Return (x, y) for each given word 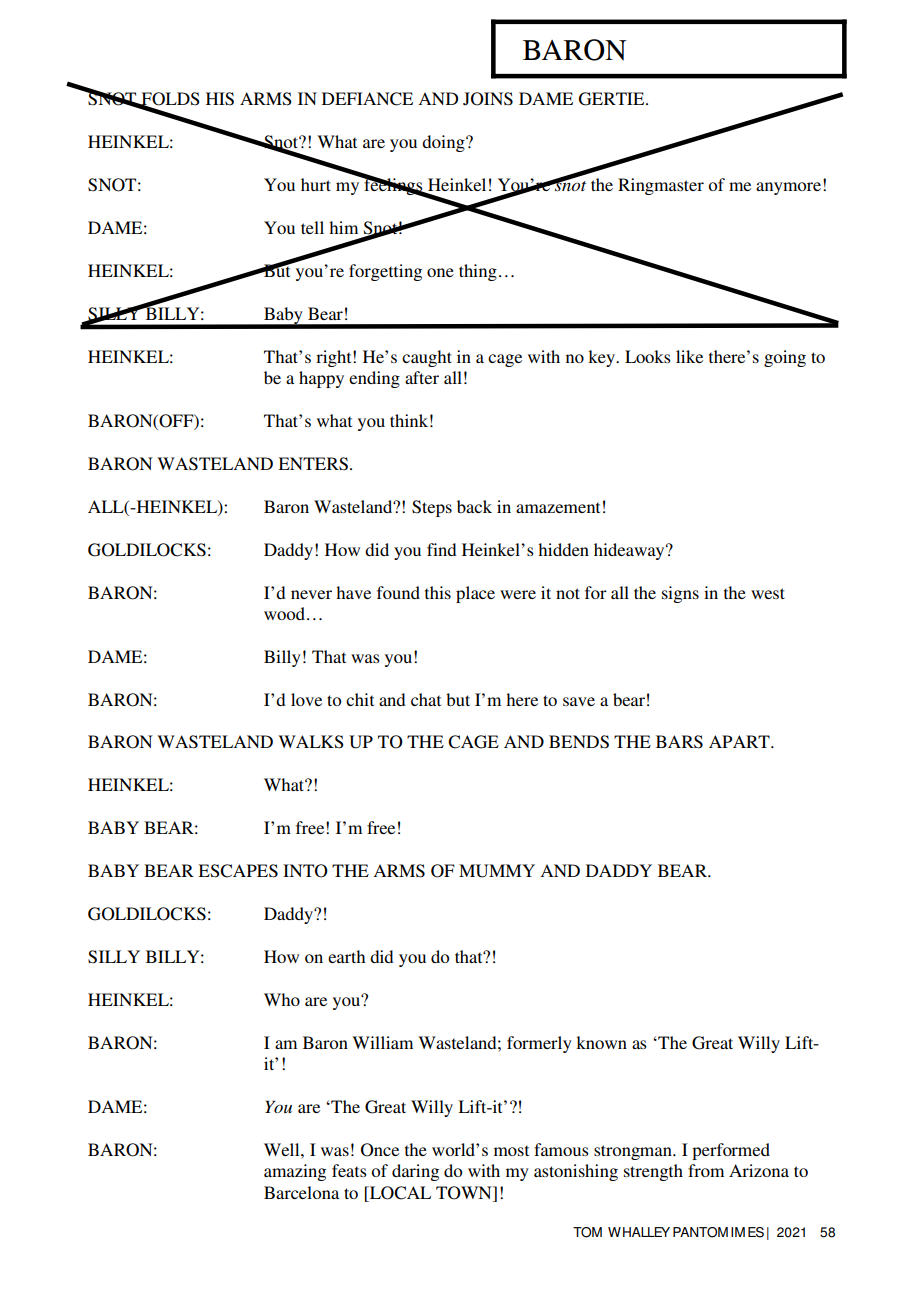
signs (680, 594)
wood (286, 613)
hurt (316, 184)
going (785, 358)
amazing (295, 1172)
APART (740, 741)
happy (321, 379)
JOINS (488, 99)
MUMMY (497, 871)
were (518, 594)
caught (427, 358)
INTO (305, 871)
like (689, 356)
